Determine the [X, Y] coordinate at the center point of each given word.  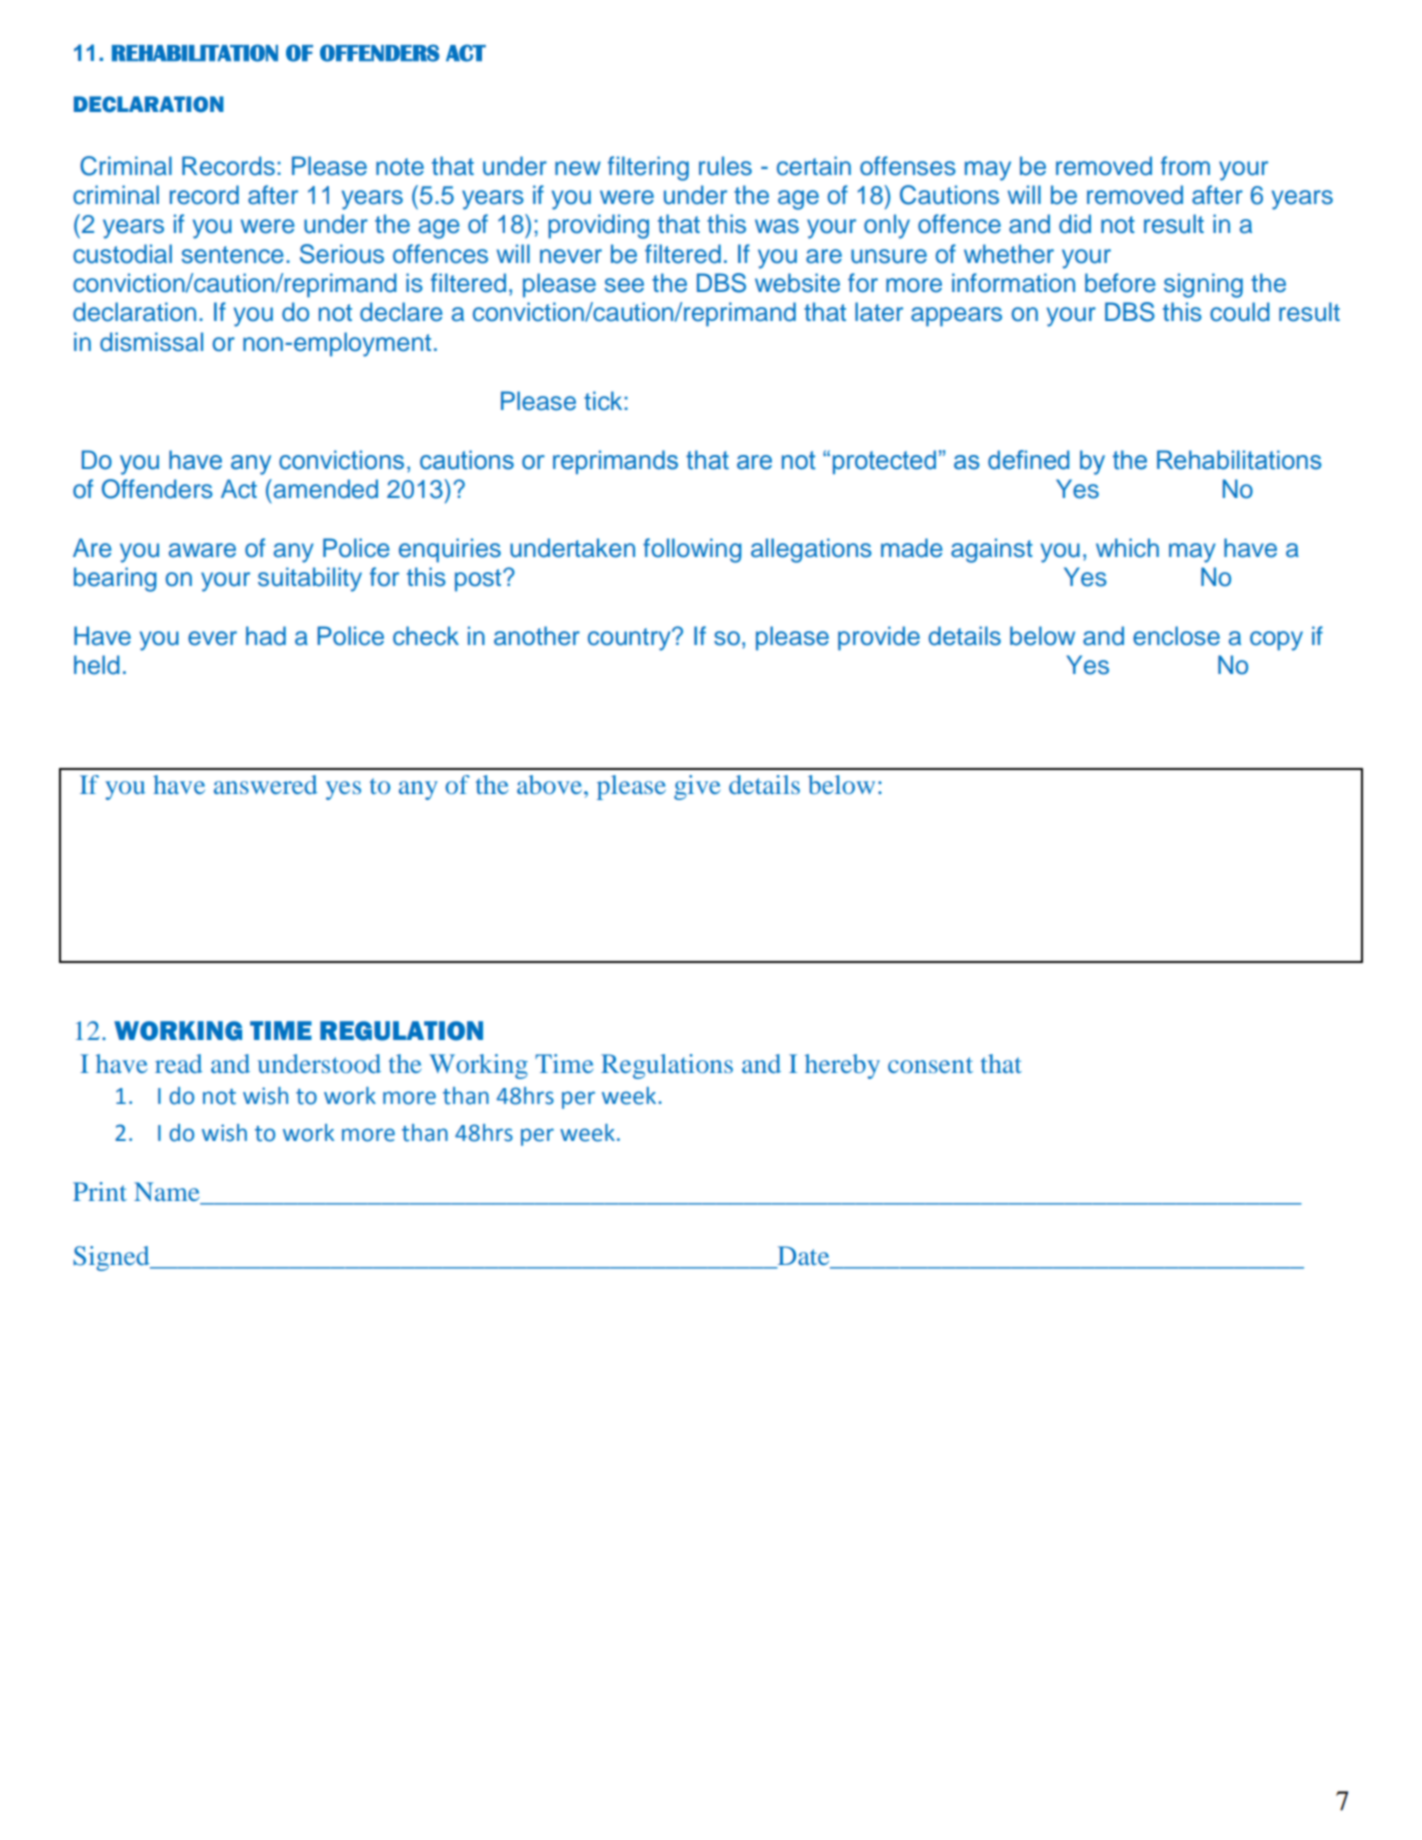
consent [930, 1065]
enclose [1176, 636]
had [266, 636]
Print [100, 1191]
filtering [648, 168]
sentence [233, 255]
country [630, 639]
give [697, 787]
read [178, 1063]
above [551, 784]
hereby [842, 1066]
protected [884, 462]
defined [1028, 460]
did [1075, 224]
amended [324, 489]
